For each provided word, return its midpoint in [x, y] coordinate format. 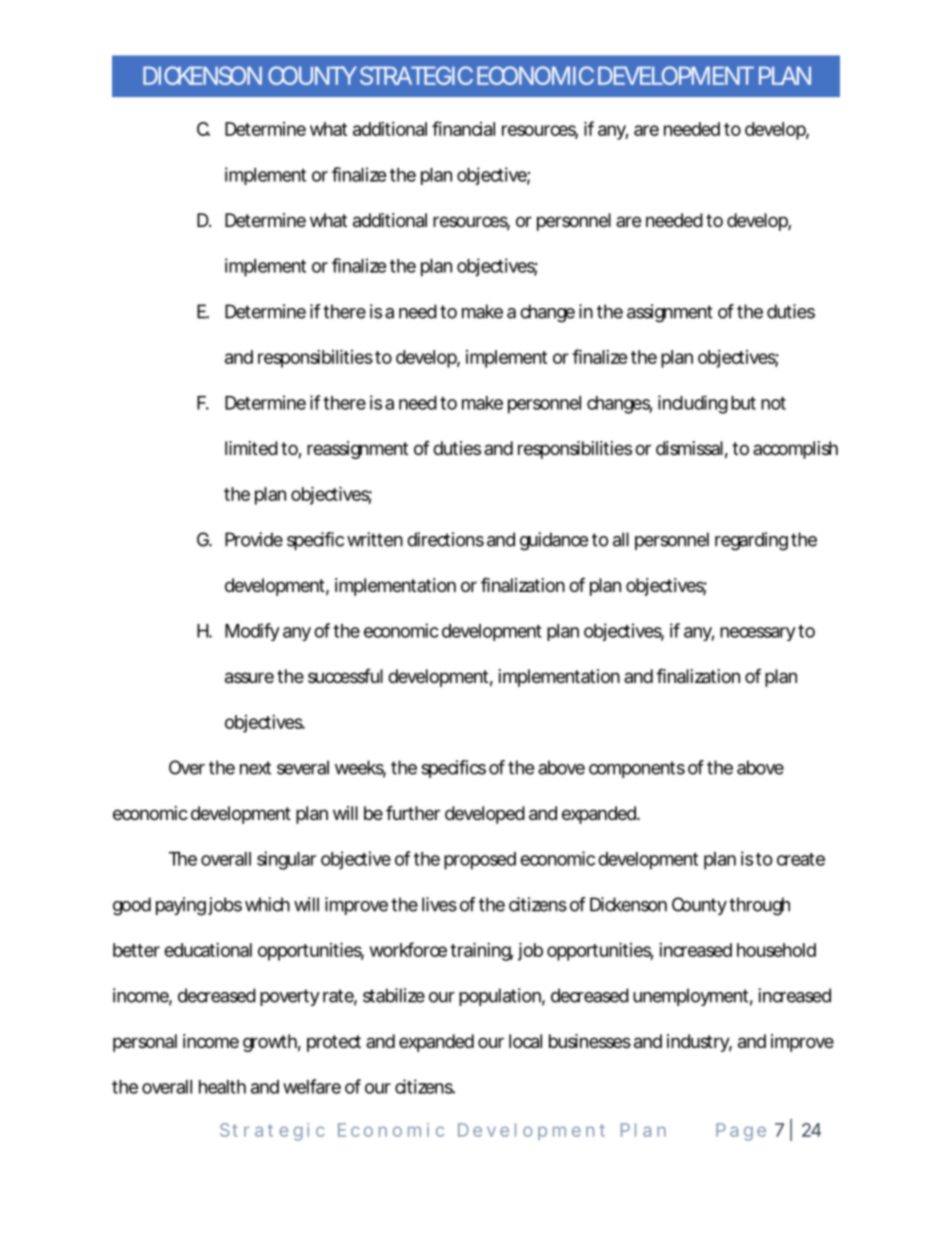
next [255, 768]
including [693, 404]
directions [445, 539]
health [222, 1087]
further [413, 812]
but [743, 403]
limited [251, 448]
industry [699, 1043]
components [637, 769]
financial [463, 128]
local [525, 1041]
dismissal [689, 448]
